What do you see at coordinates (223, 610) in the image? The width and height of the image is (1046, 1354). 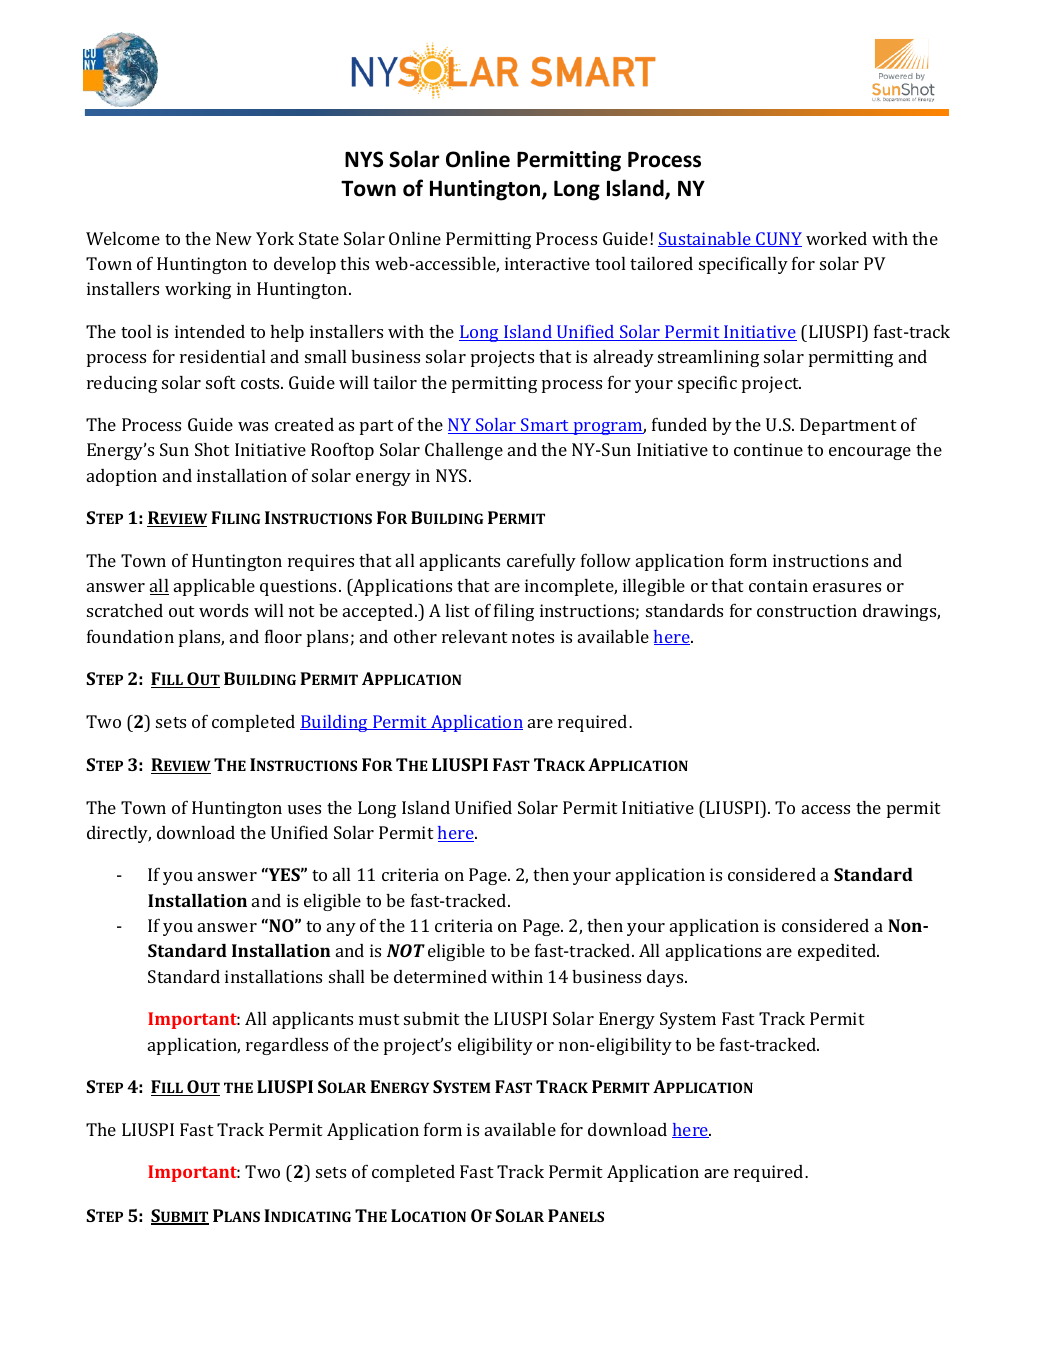 I see `words` at bounding box center [223, 610].
